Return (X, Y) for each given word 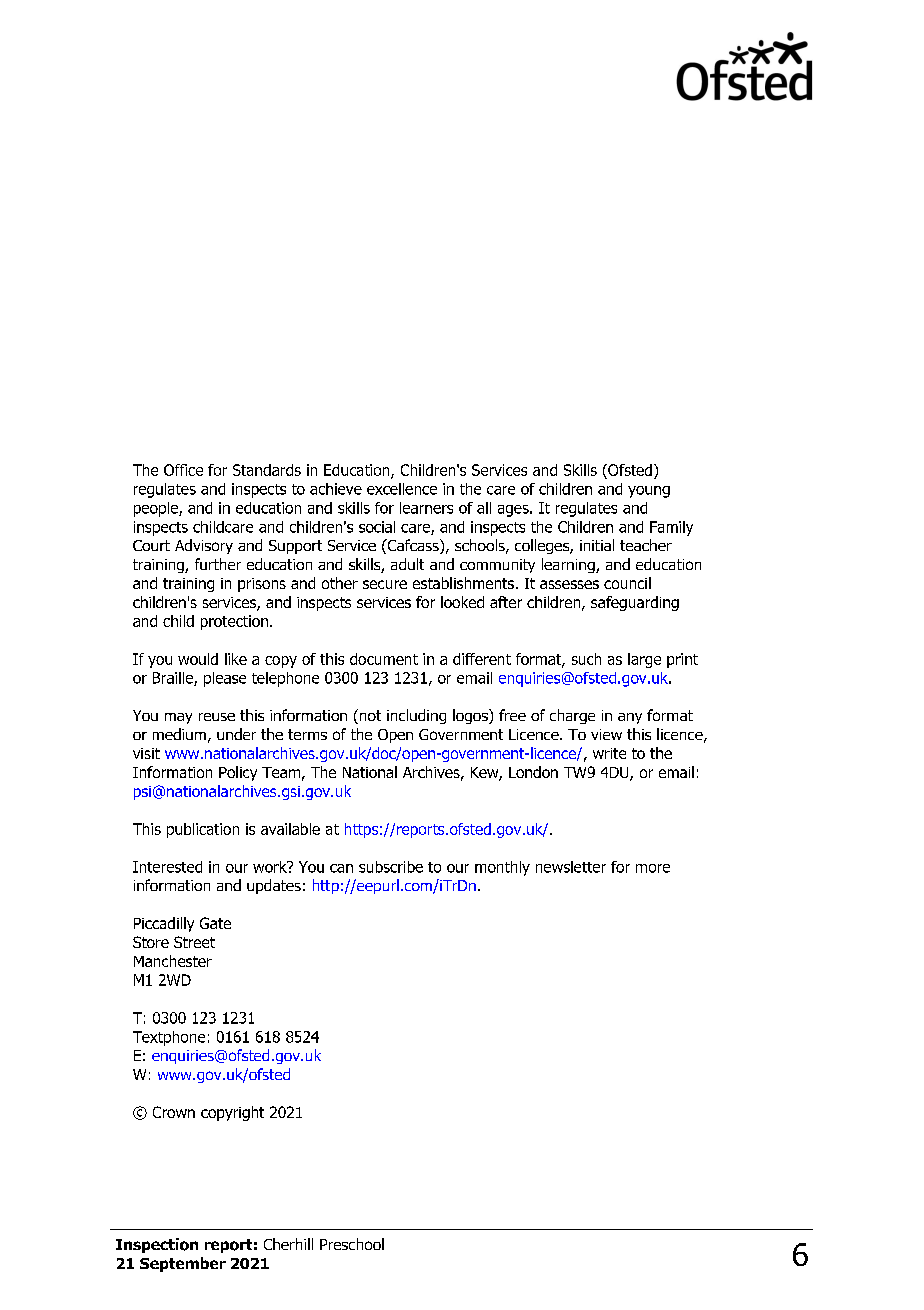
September (183, 1264)
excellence (402, 489)
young (649, 492)
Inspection (157, 1245)
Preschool (352, 1244)
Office (183, 470)
